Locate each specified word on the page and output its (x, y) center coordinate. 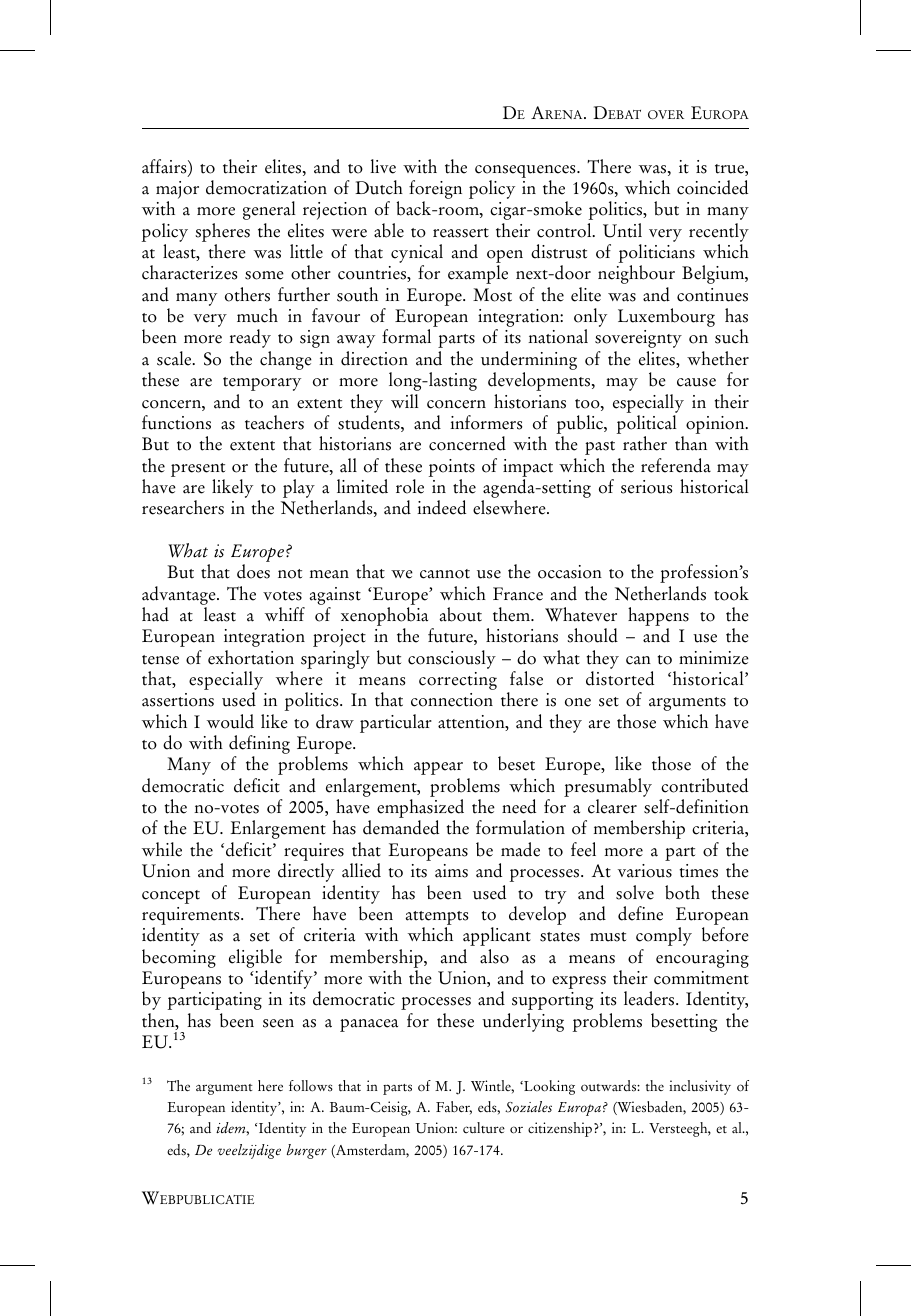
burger (307, 1151)
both (682, 892)
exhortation (251, 657)
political (647, 426)
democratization (266, 187)
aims (451, 871)
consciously (452, 659)
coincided (712, 187)
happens (658, 618)
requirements (192, 917)
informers (486, 422)
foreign (435, 191)
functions (176, 422)
